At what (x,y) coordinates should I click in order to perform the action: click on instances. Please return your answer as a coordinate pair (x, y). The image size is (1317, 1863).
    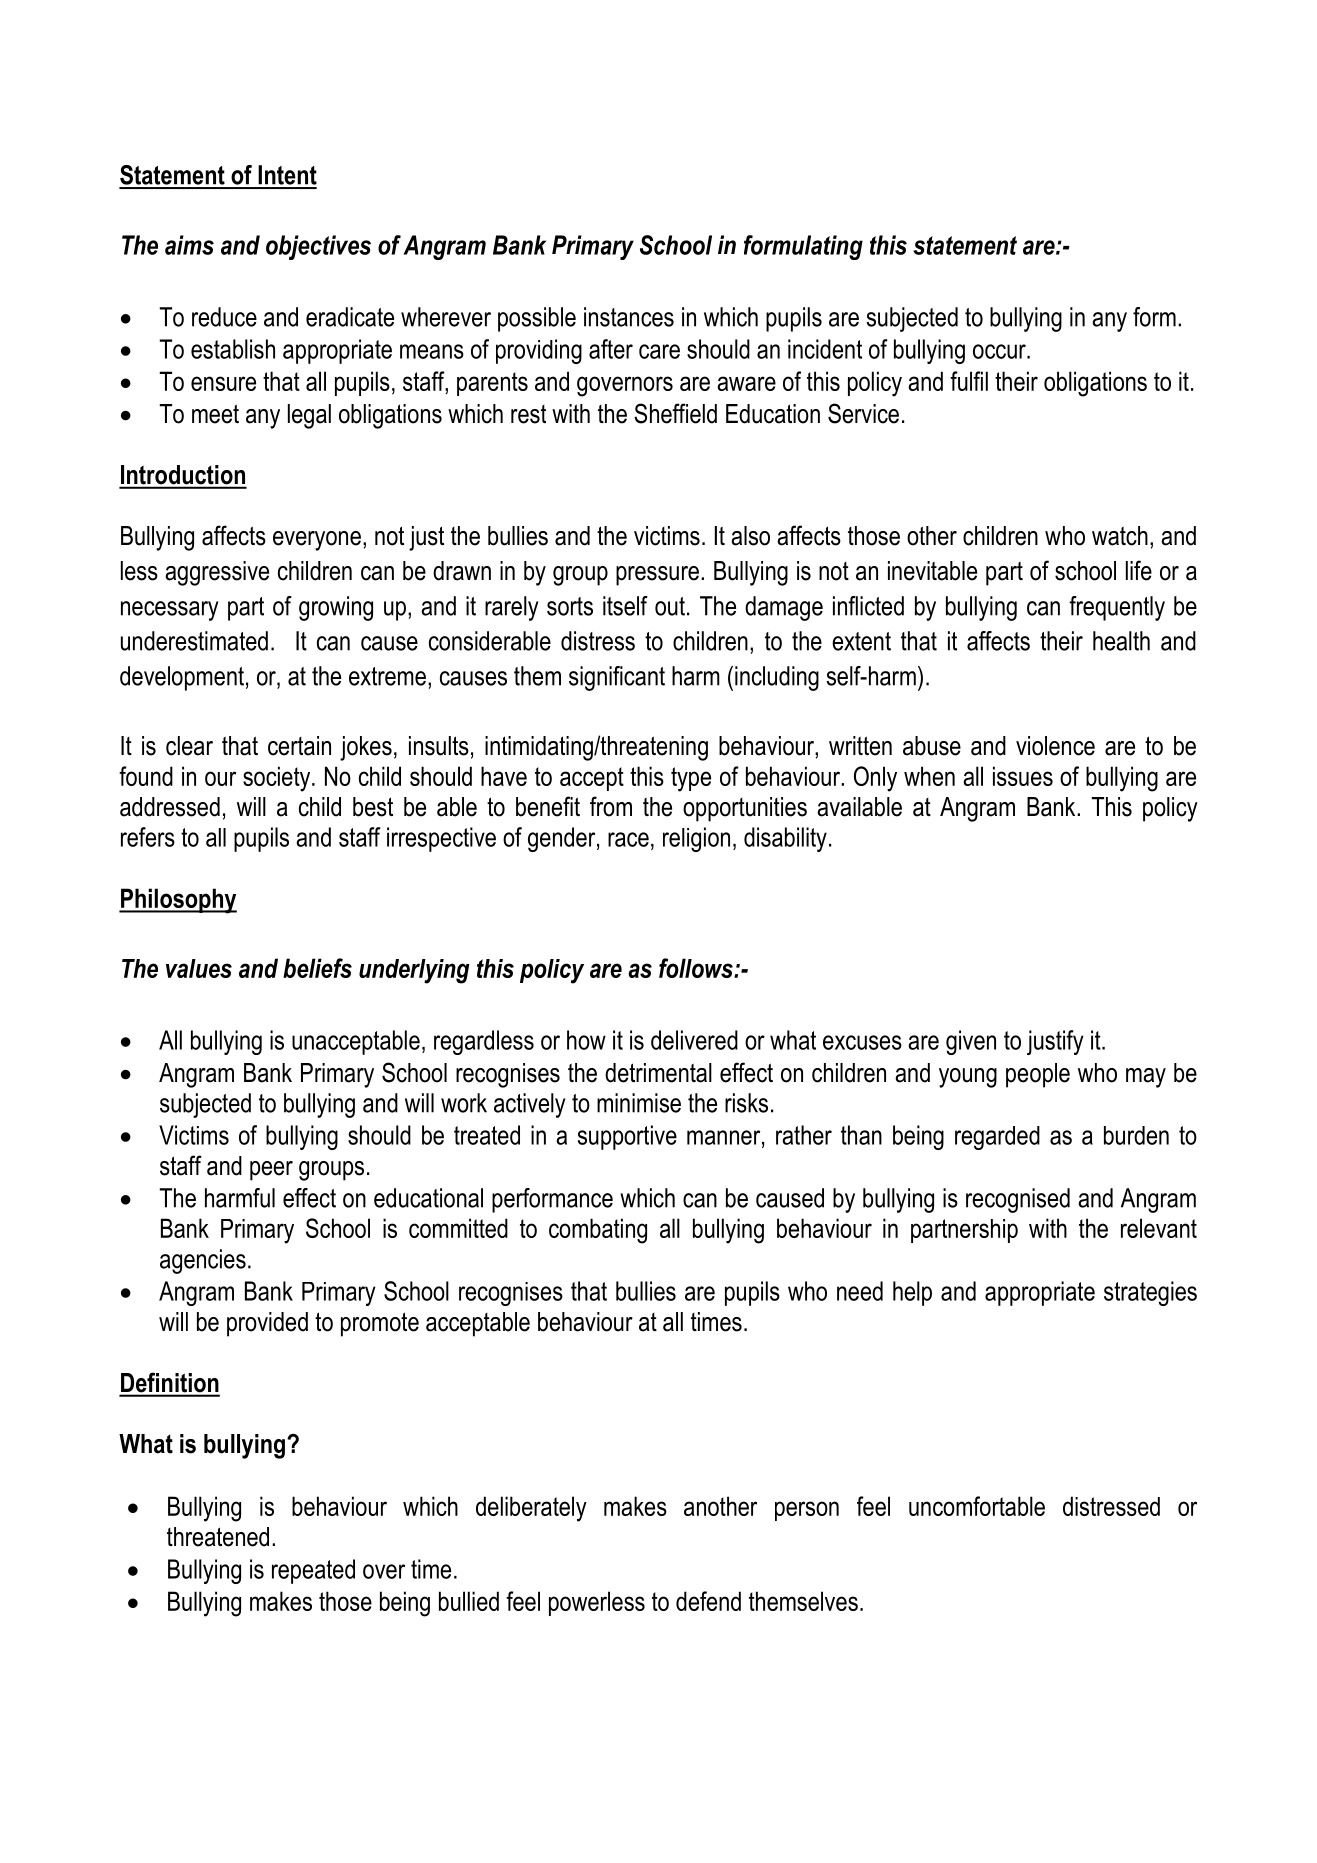
    Looking at the image, I should click on (629, 317).
